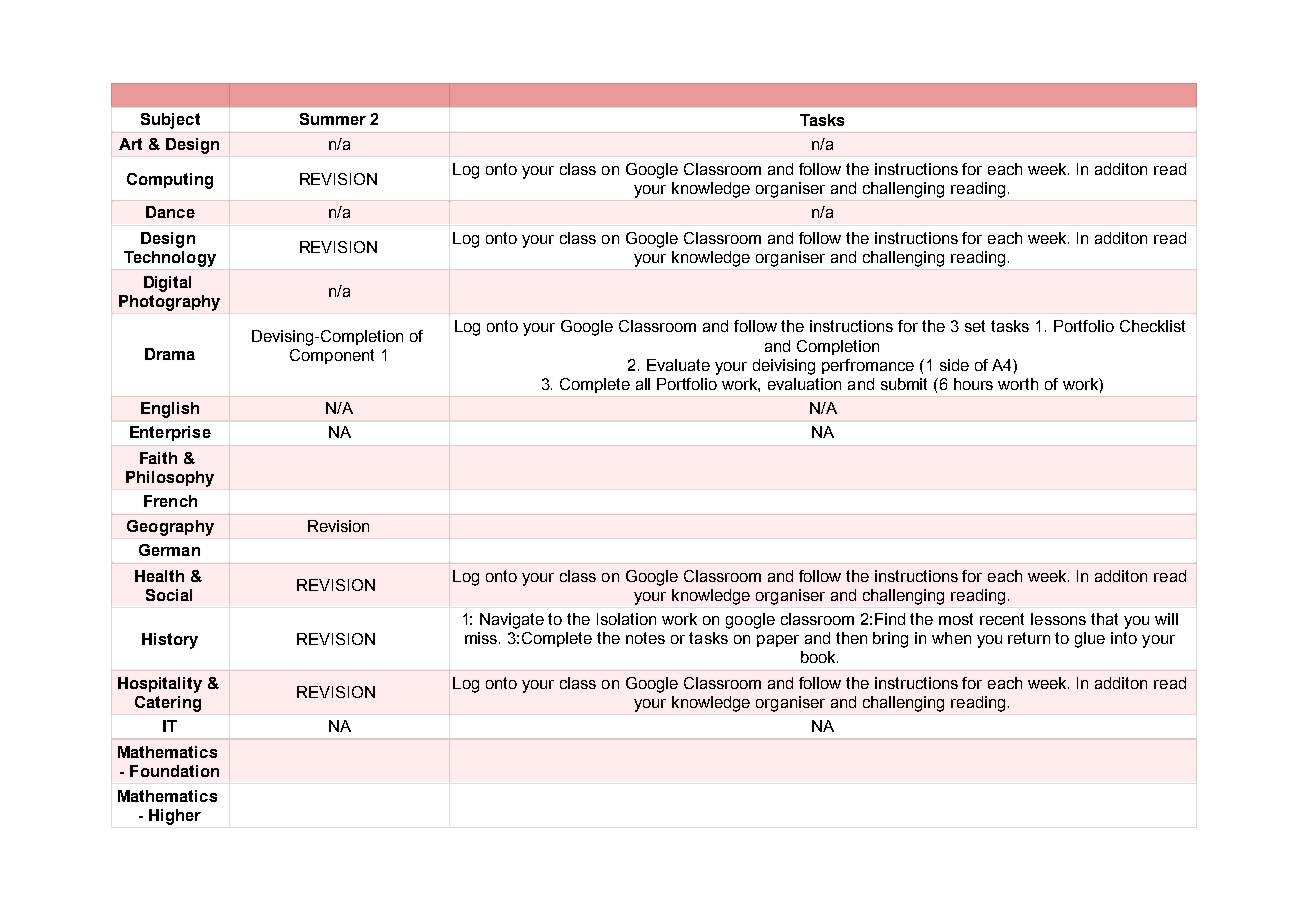 The width and height of the screenshot is (1308, 924). Describe the element at coordinates (819, 657) in the screenshot. I see `book` at that location.
